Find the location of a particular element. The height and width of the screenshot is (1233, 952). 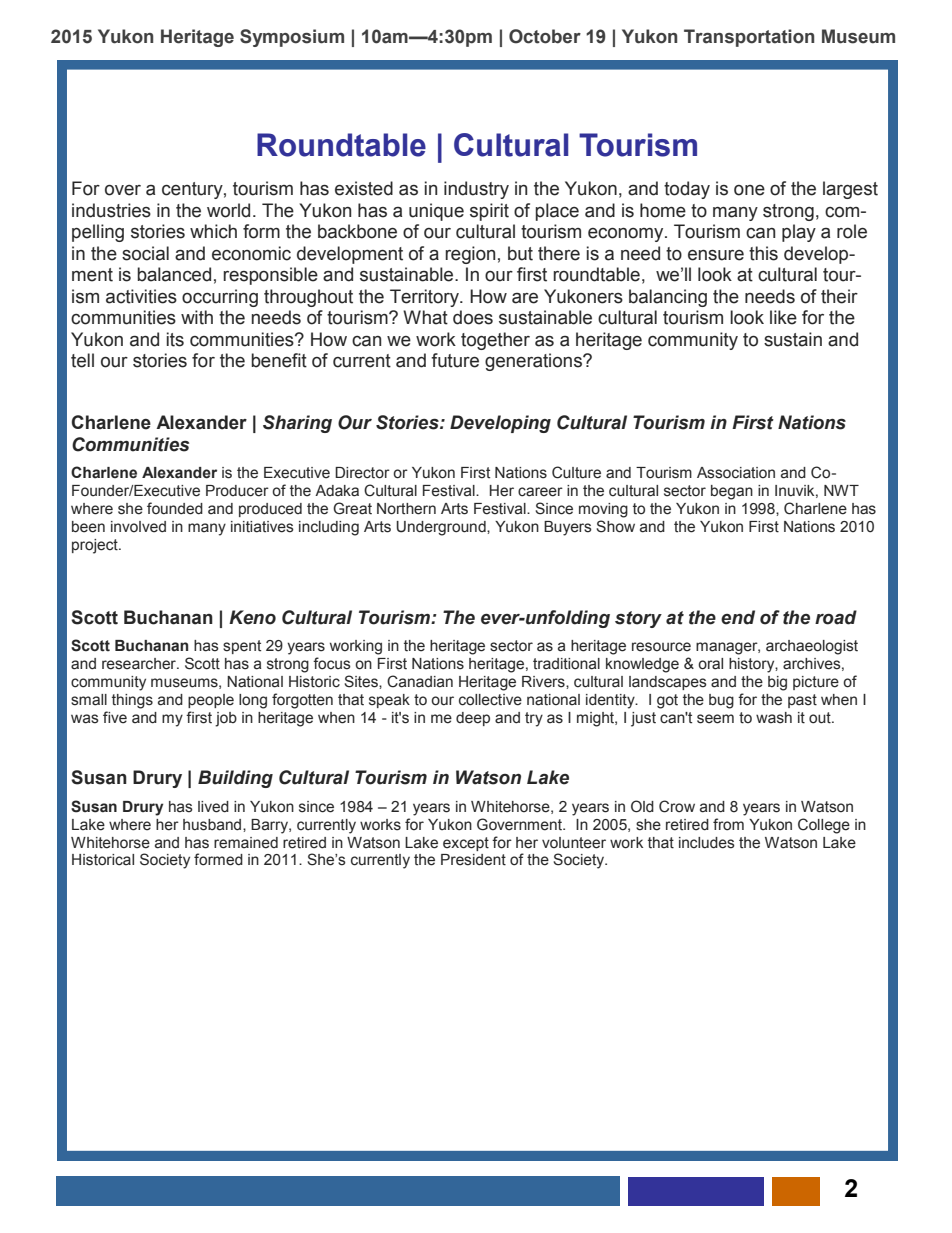

except is located at coordinates (466, 844).
